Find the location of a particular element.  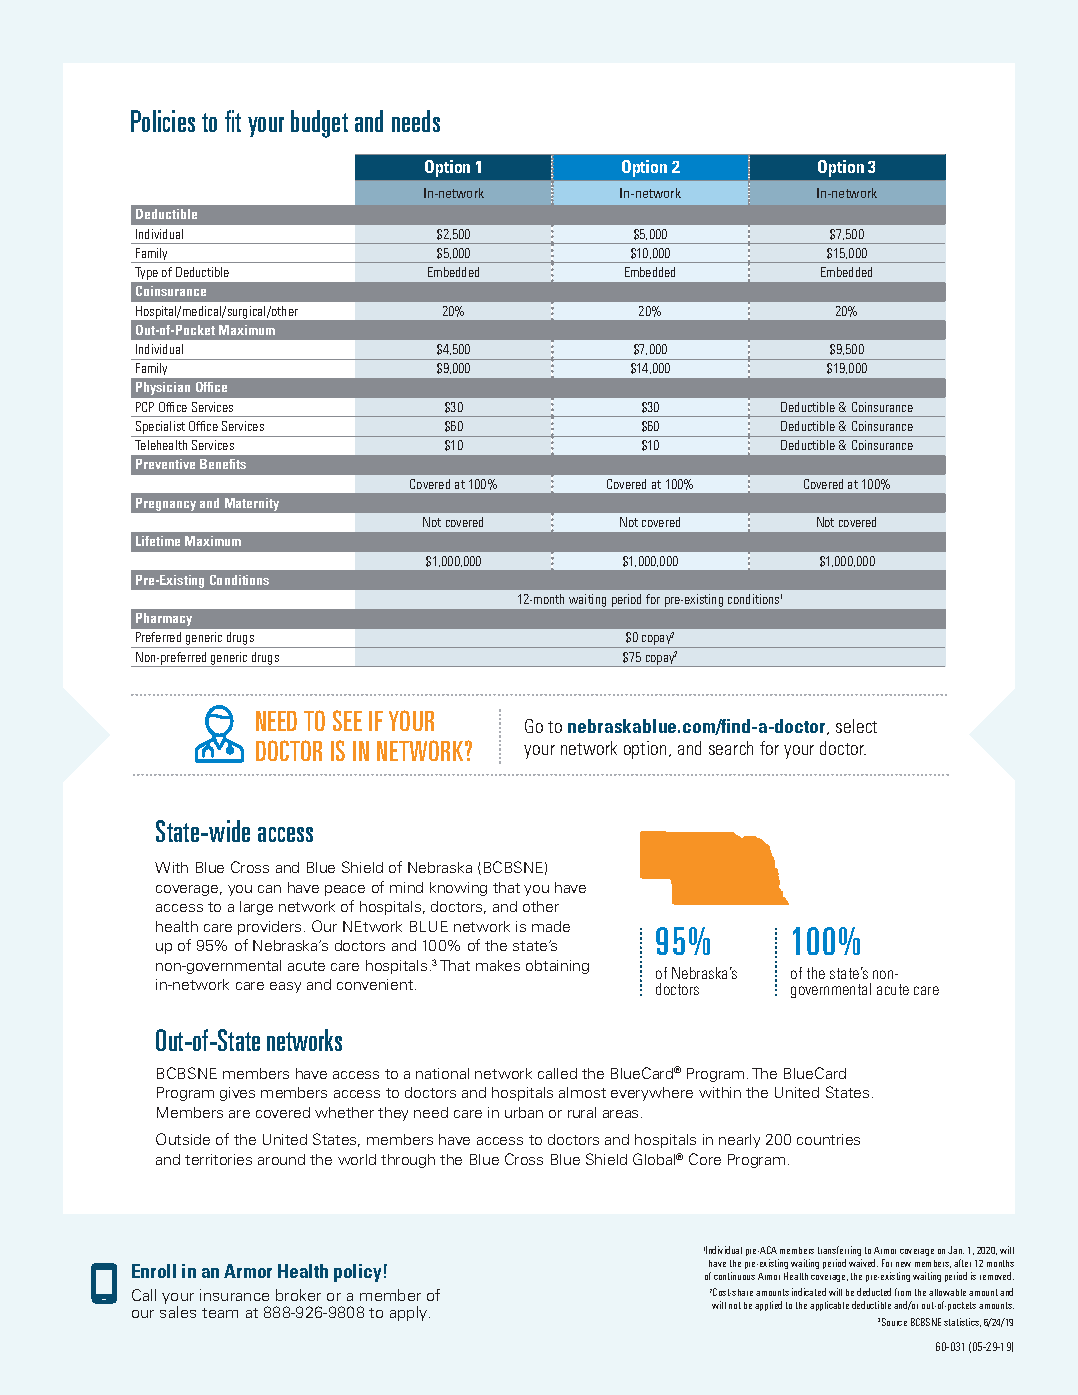

easy is located at coordinates (285, 987).
